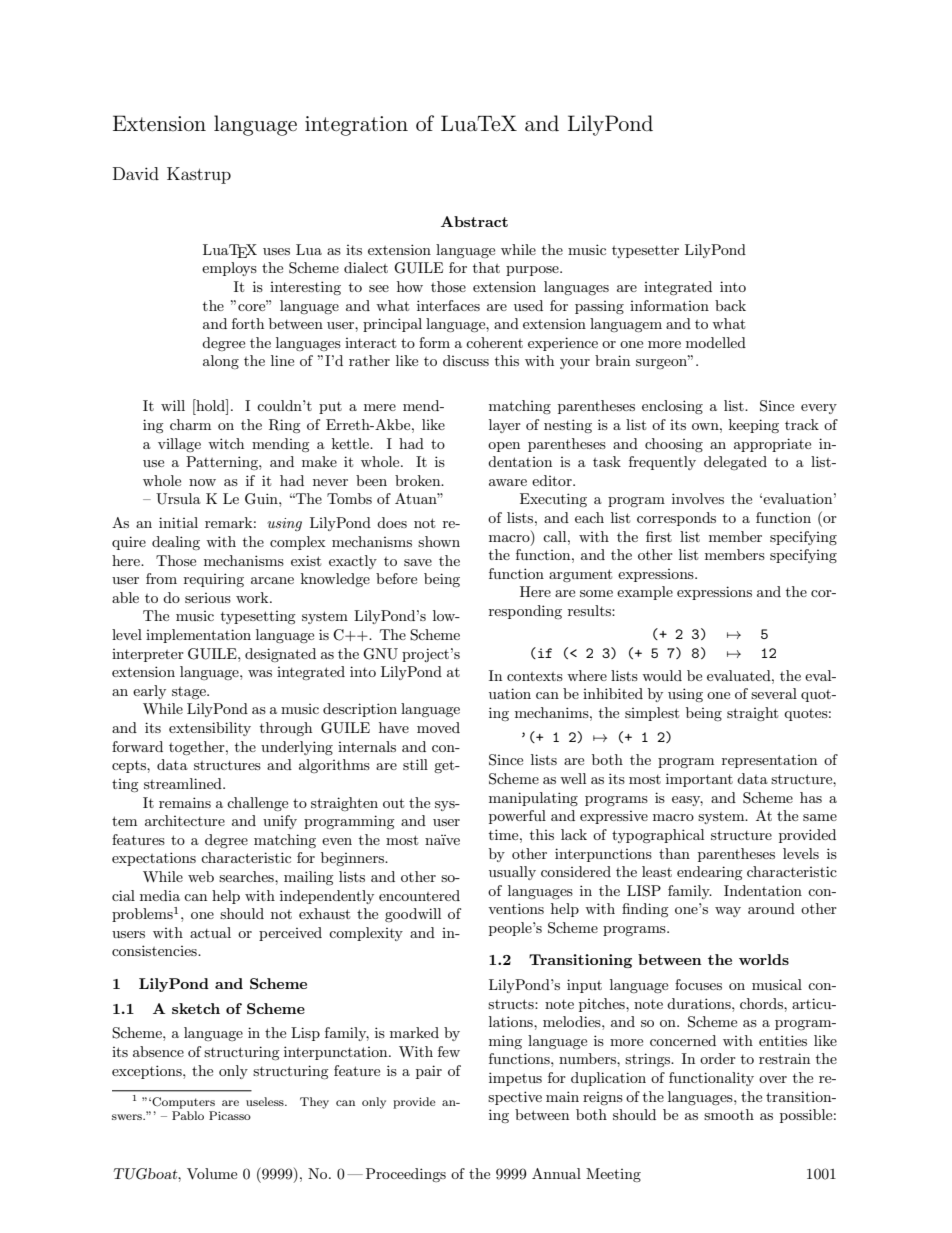  I want to click on Volume, so click(212, 1173).
